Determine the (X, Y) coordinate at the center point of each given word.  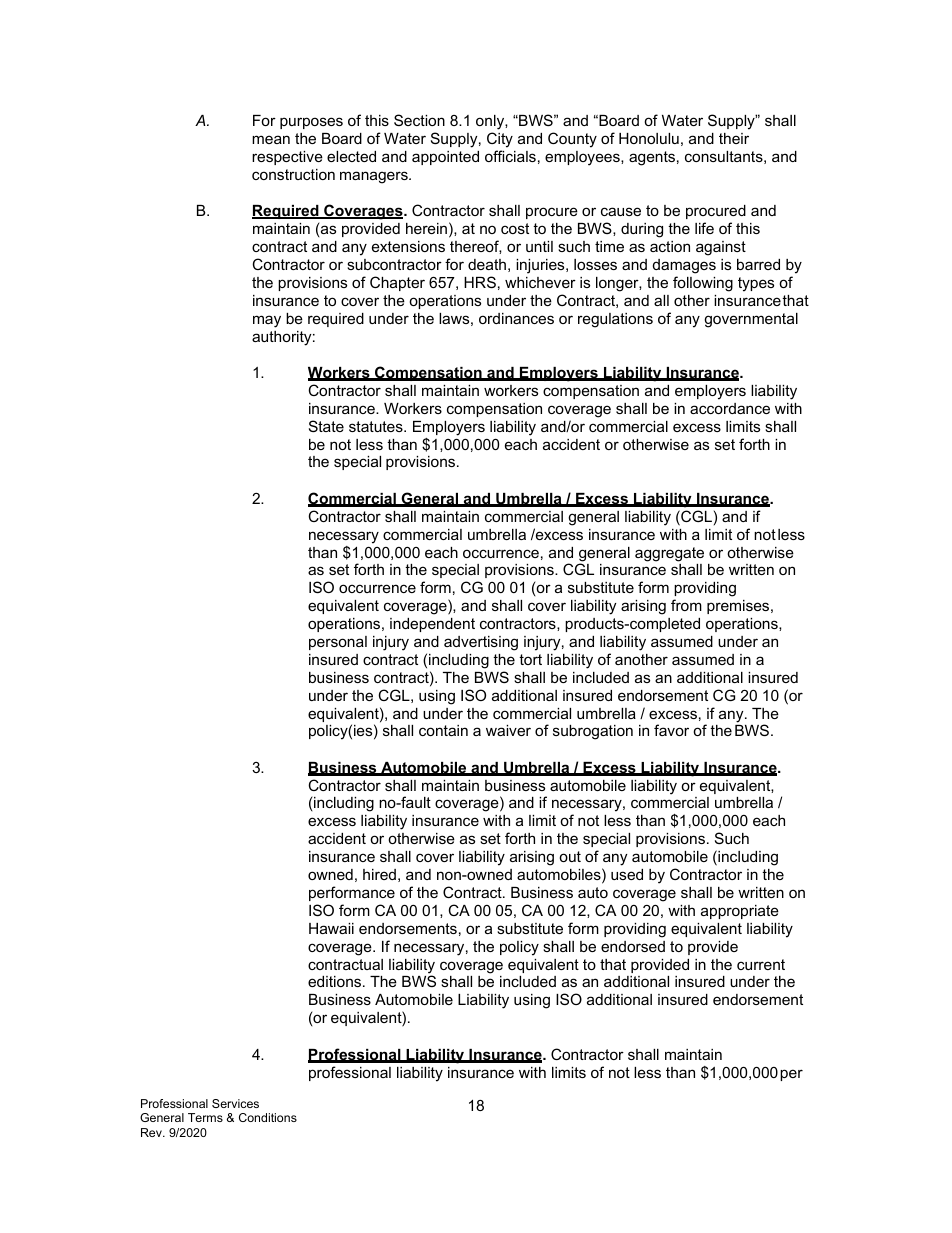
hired (379, 874)
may (267, 321)
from (686, 605)
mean (271, 139)
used (627, 874)
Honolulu (649, 138)
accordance (730, 408)
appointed (445, 158)
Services (235, 1103)
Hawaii (331, 928)
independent (432, 625)
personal (338, 643)
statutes (377, 426)
